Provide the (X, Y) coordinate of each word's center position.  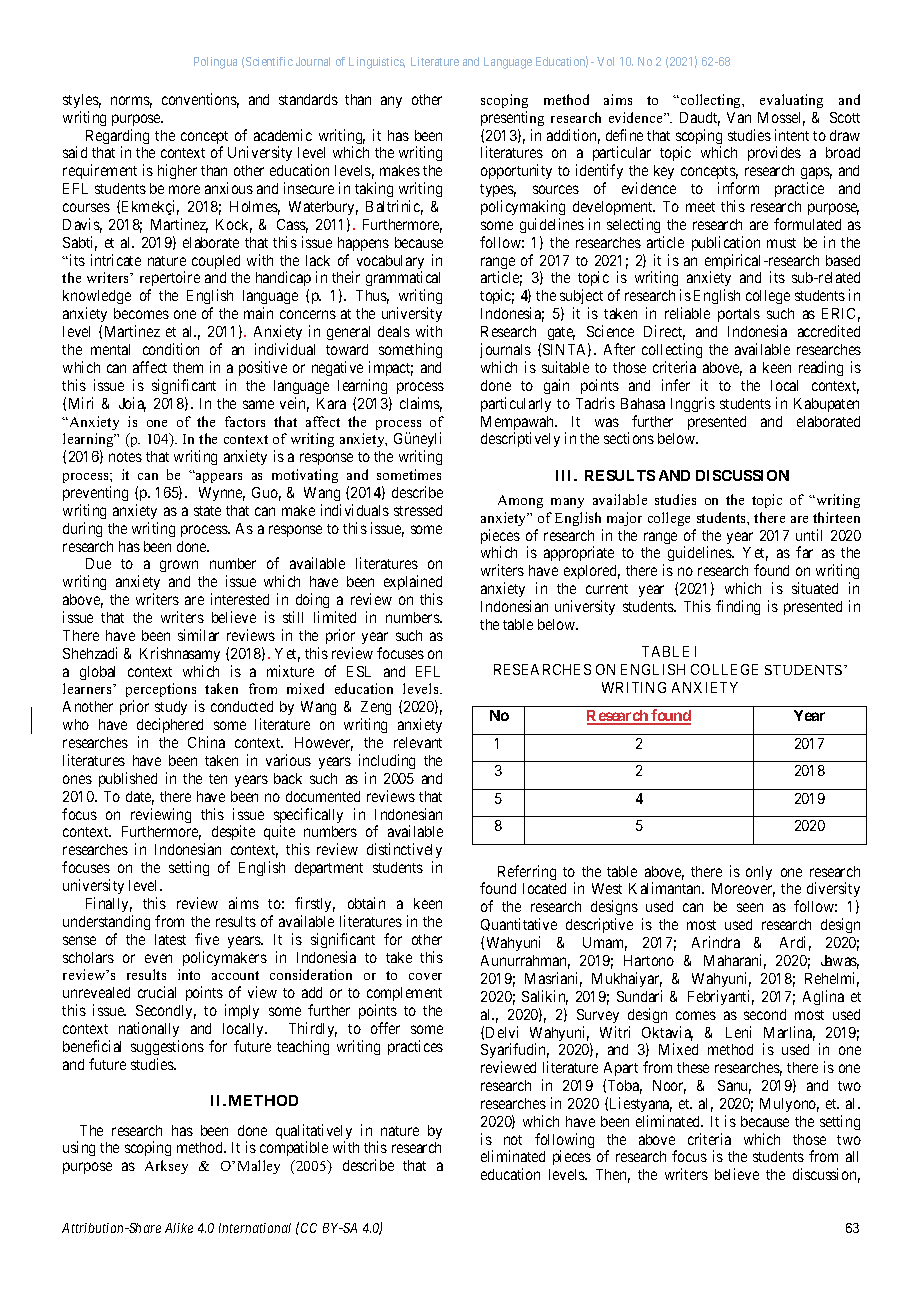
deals (394, 331)
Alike (179, 1228)
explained (413, 584)
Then (613, 1176)
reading (821, 368)
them (188, 367)
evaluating (791, 101)
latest (170, 939)
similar (198, 635)
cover (425, 976)
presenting (512, 118)
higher (177, 171)
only (759, 873)
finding (738, 607)
